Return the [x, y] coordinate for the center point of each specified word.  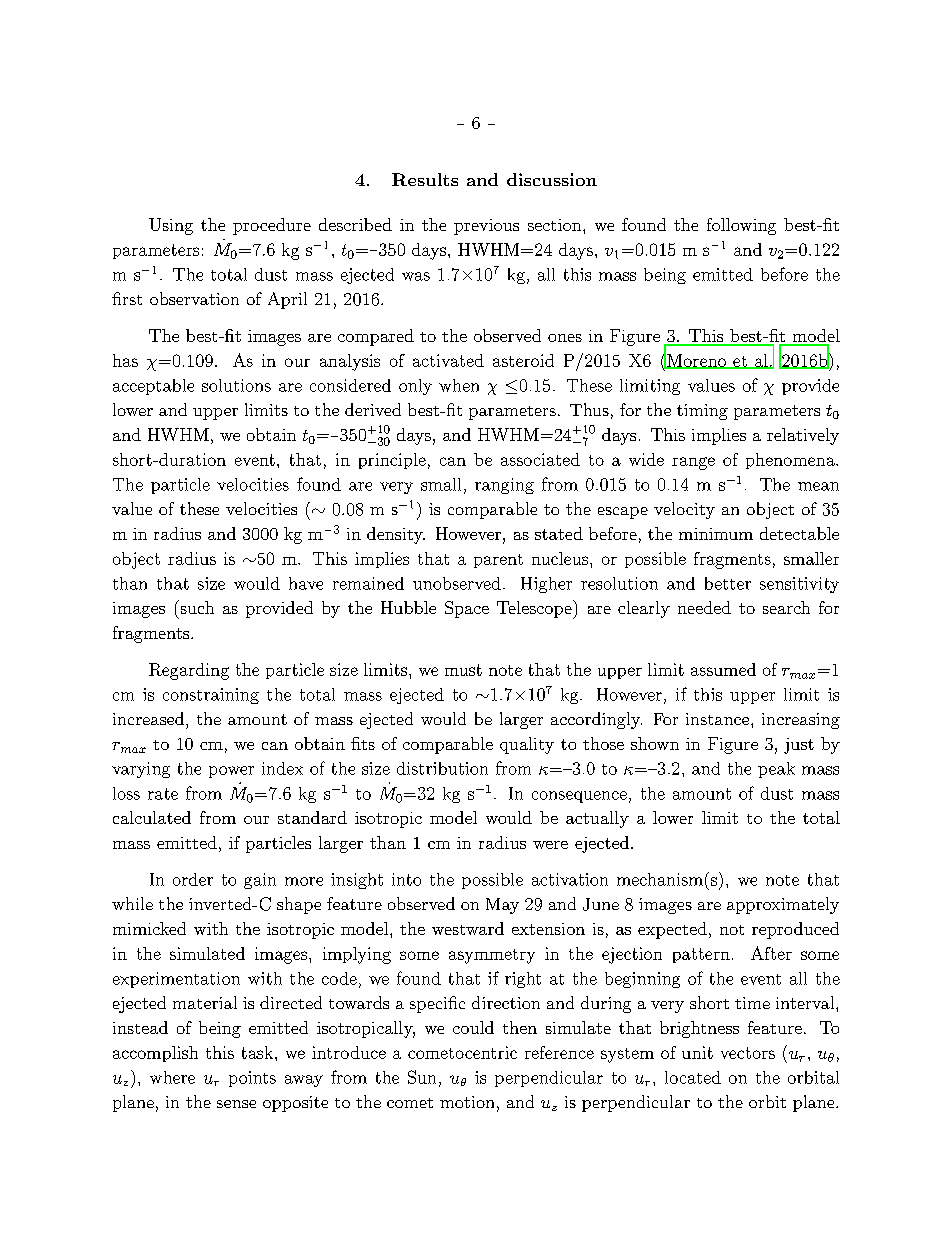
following [741, 226]
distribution [442, 768]
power [231, 772]
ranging [504, 486]
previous [486, 227]
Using [171, 226]
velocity [684, 510]
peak [776, 770]
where [172, 1077]
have [306, 583]
